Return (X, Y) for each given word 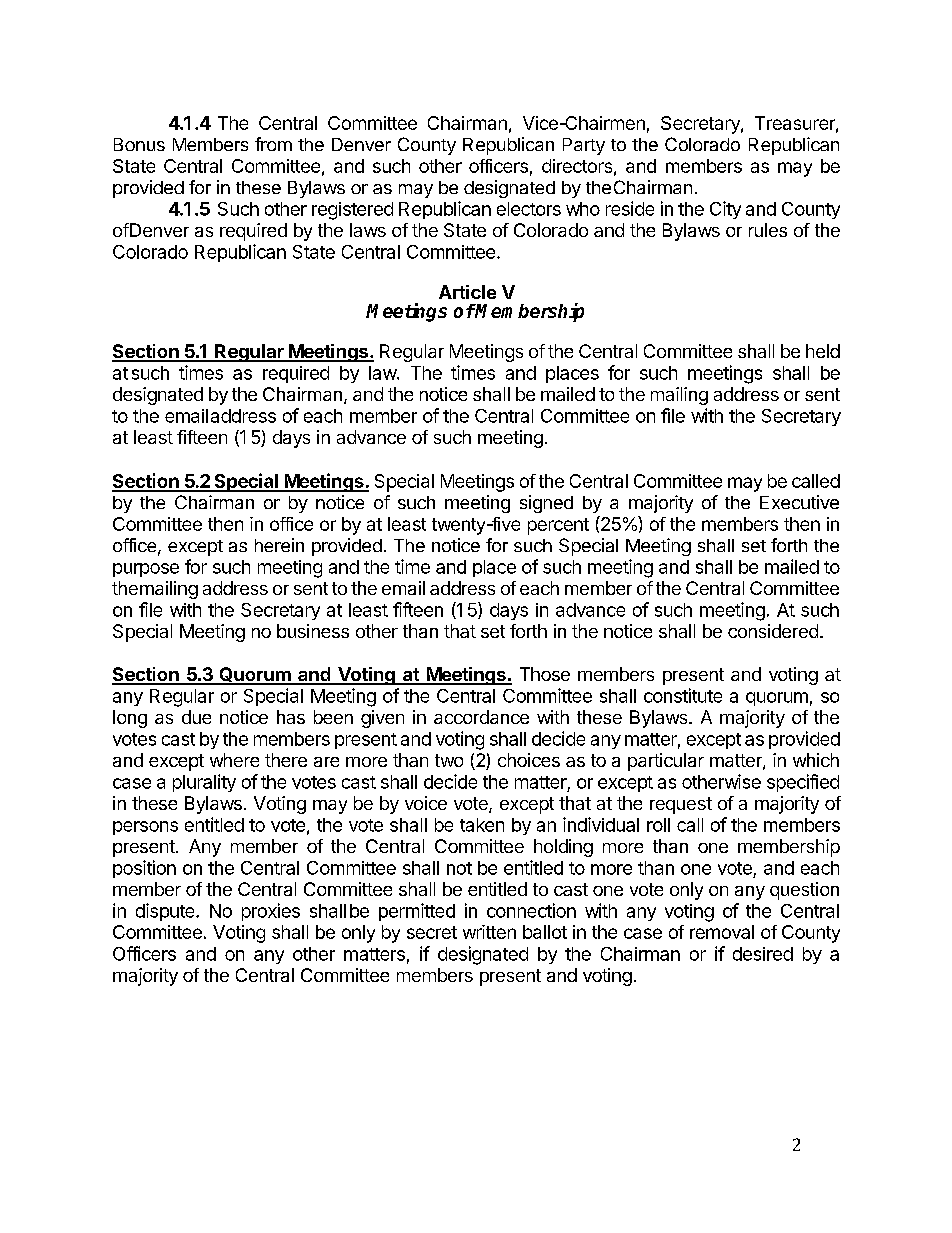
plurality (204, 783)
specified (803, 783)
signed (546, 504)
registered (352, 211)
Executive (799, 502)
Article (467, 292)
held (823, 351)
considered (773, 631)
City (725, 210)
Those (545, 674)
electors (529, 209)
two (449, 760)
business (313, 631)
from (273, 144)
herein (279, 545)
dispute (166, 912)
